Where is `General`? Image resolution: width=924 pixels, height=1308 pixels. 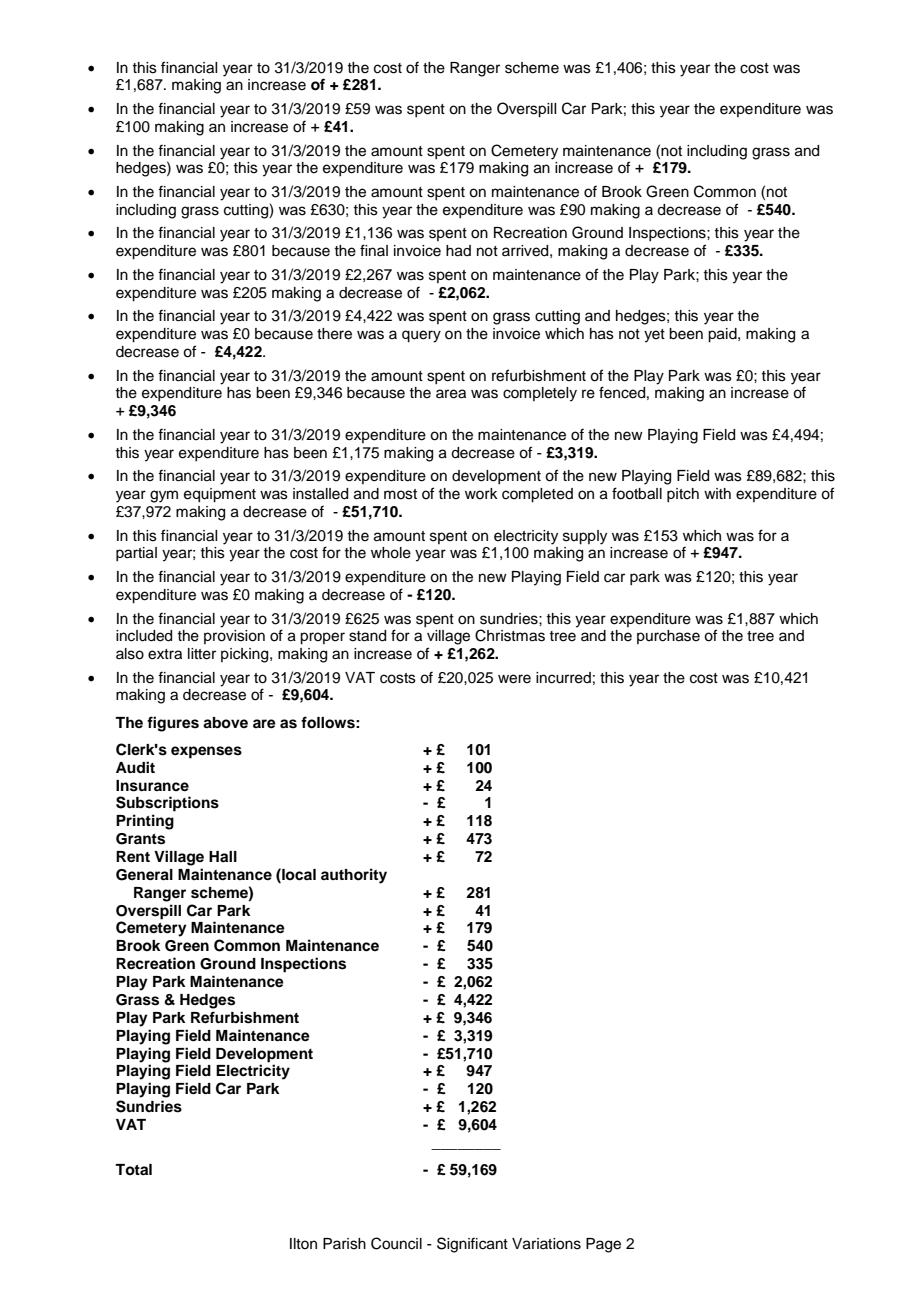
General is located at coordinates (144, 875).
